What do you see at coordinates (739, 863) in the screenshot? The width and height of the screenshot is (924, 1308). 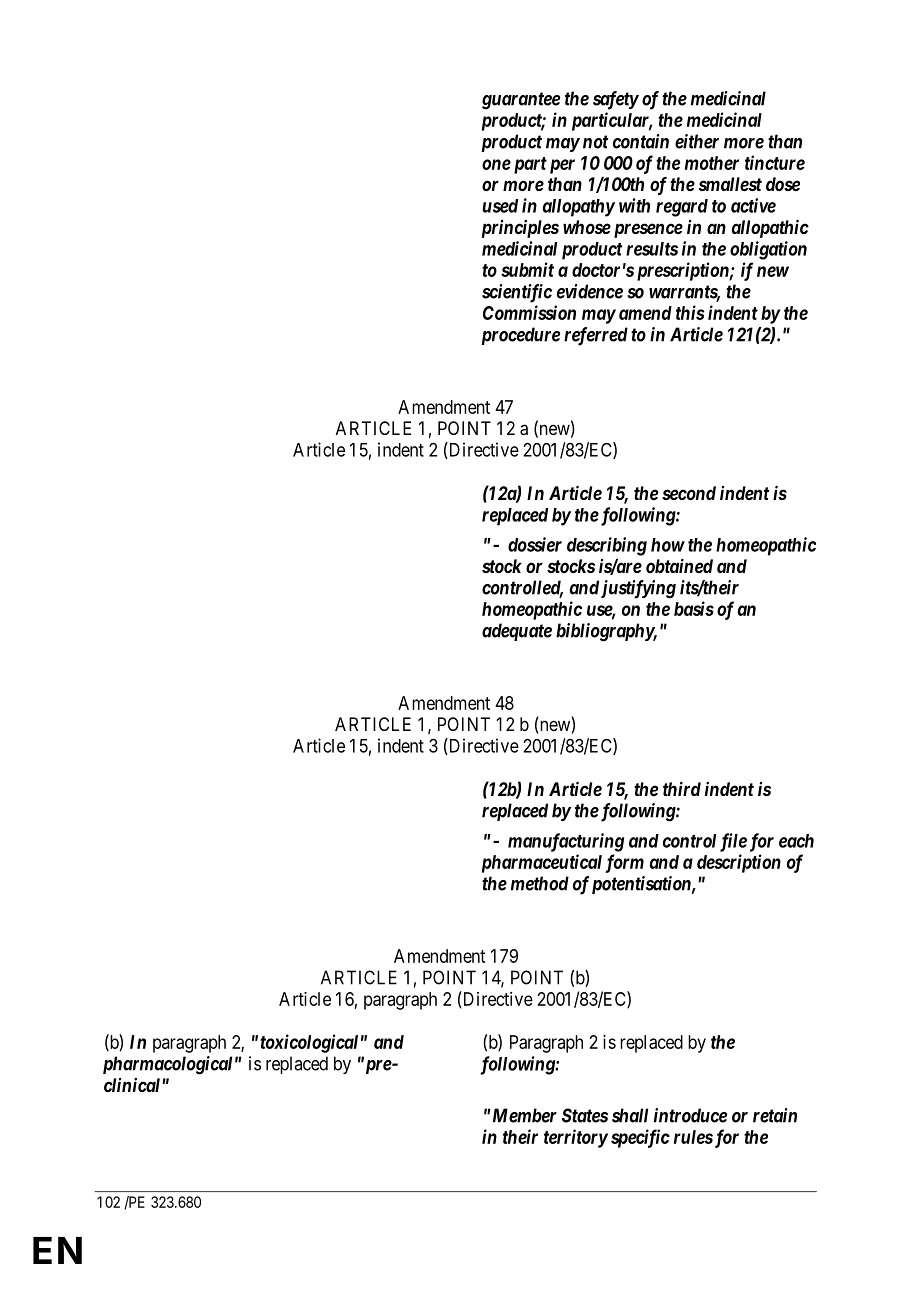 I see `description` at bounding box center [739, 863].
